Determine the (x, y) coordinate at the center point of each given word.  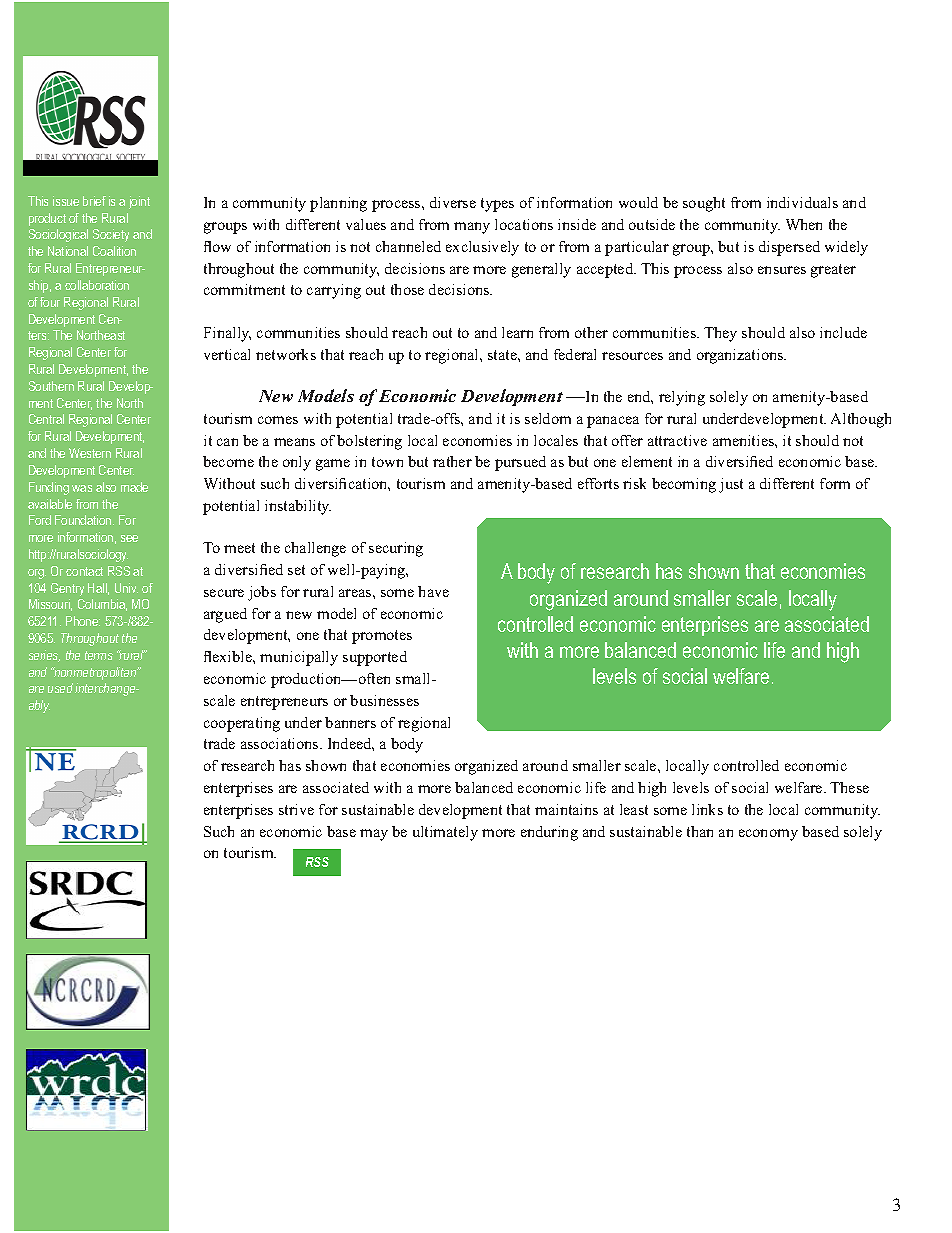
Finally (227, 334)
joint (139, 202)
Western (90, 453)
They (720, 334)
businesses (384, 700)
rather (452, 461)
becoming (684, 485)
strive (296, 809)
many (472, 228)
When (804, 224)
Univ (126, 588)
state (503, 355)
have (433, 591)
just (731, 485)
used (60, 688)
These (849, 787)
